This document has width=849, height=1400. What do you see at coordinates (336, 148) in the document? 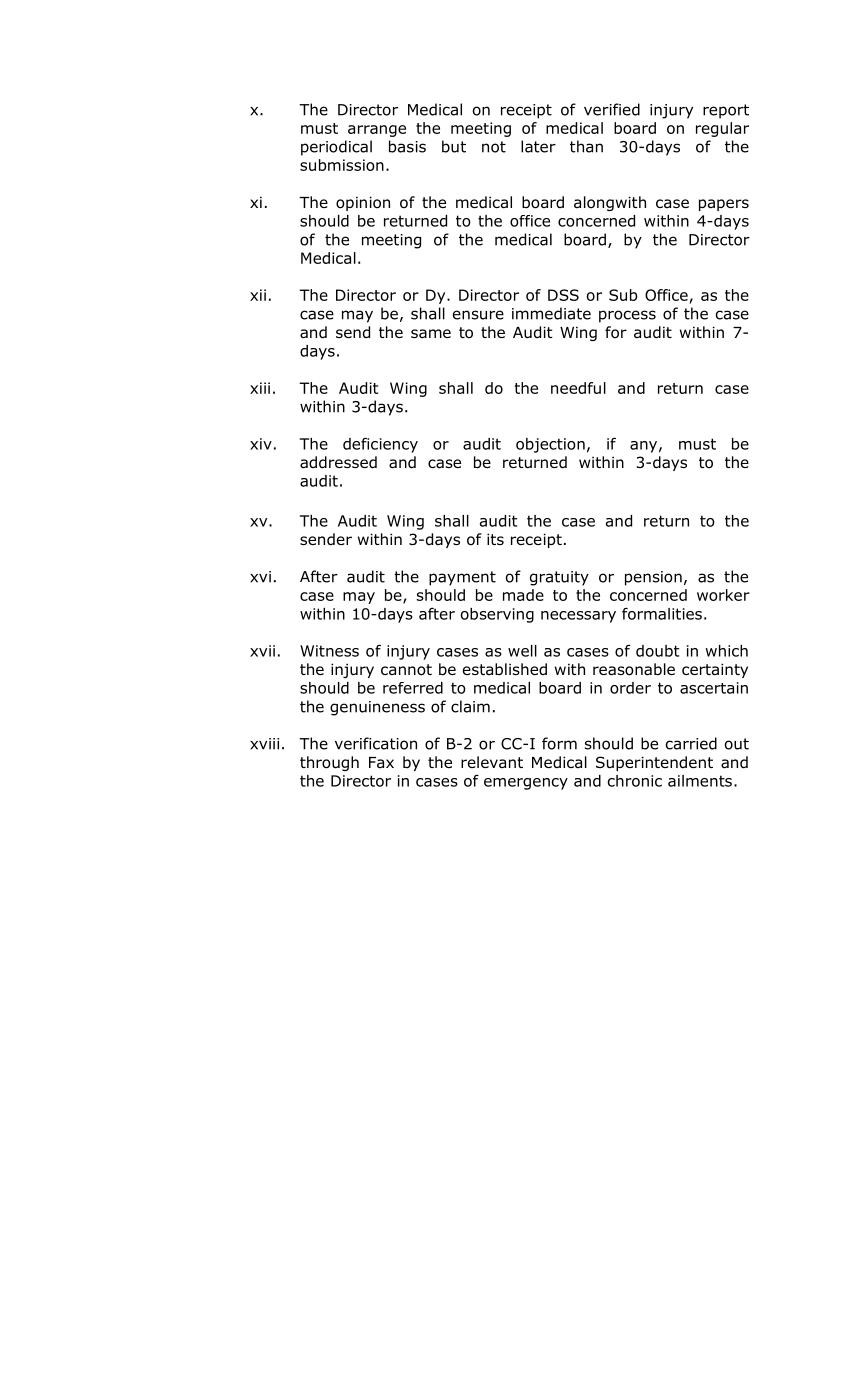
I see `periodical` at bounding box center [336, 148].
